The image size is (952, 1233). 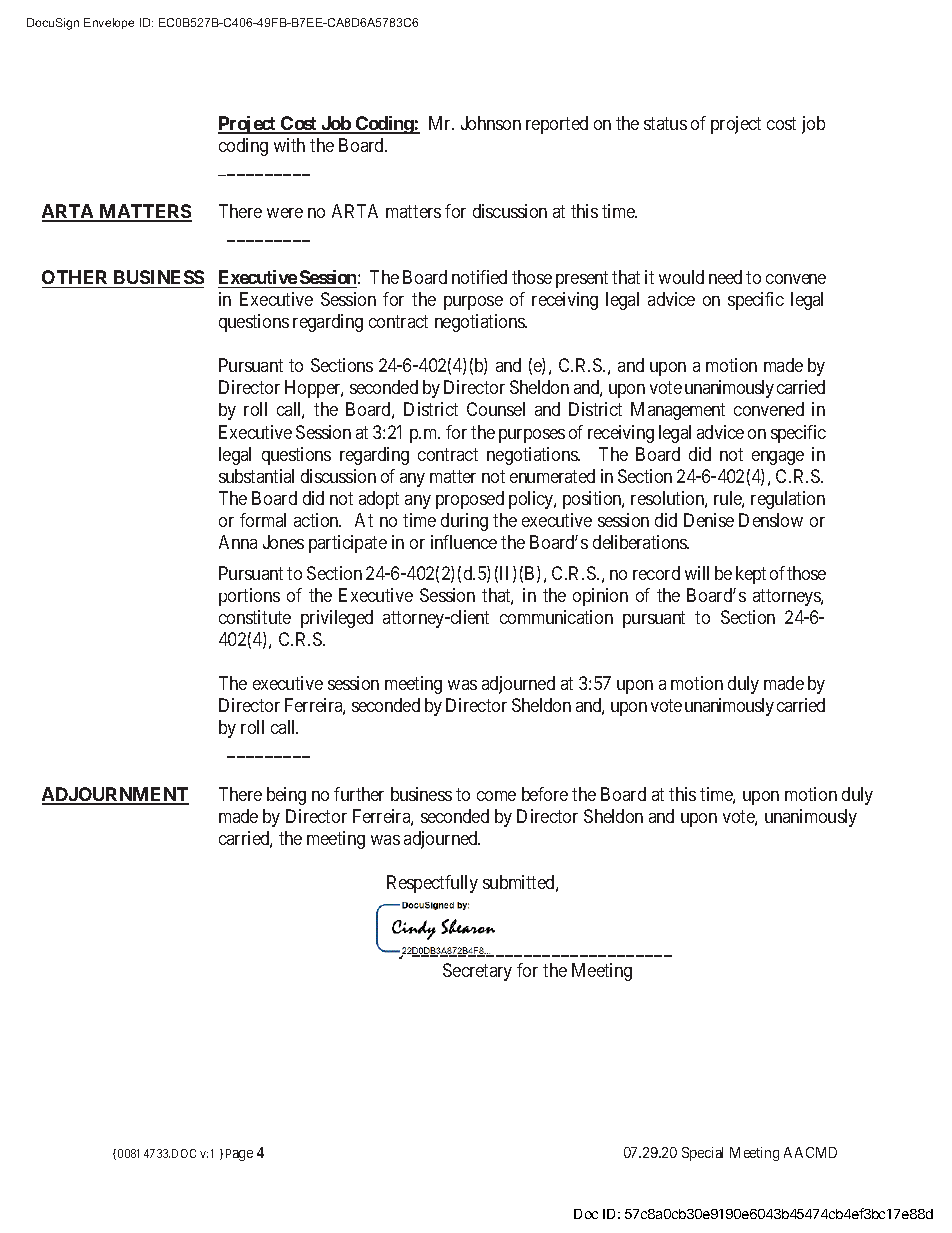 What do you see at coordinates (665, 123) in the screenshot?
I see `status` at bounding box center [665, 123].
